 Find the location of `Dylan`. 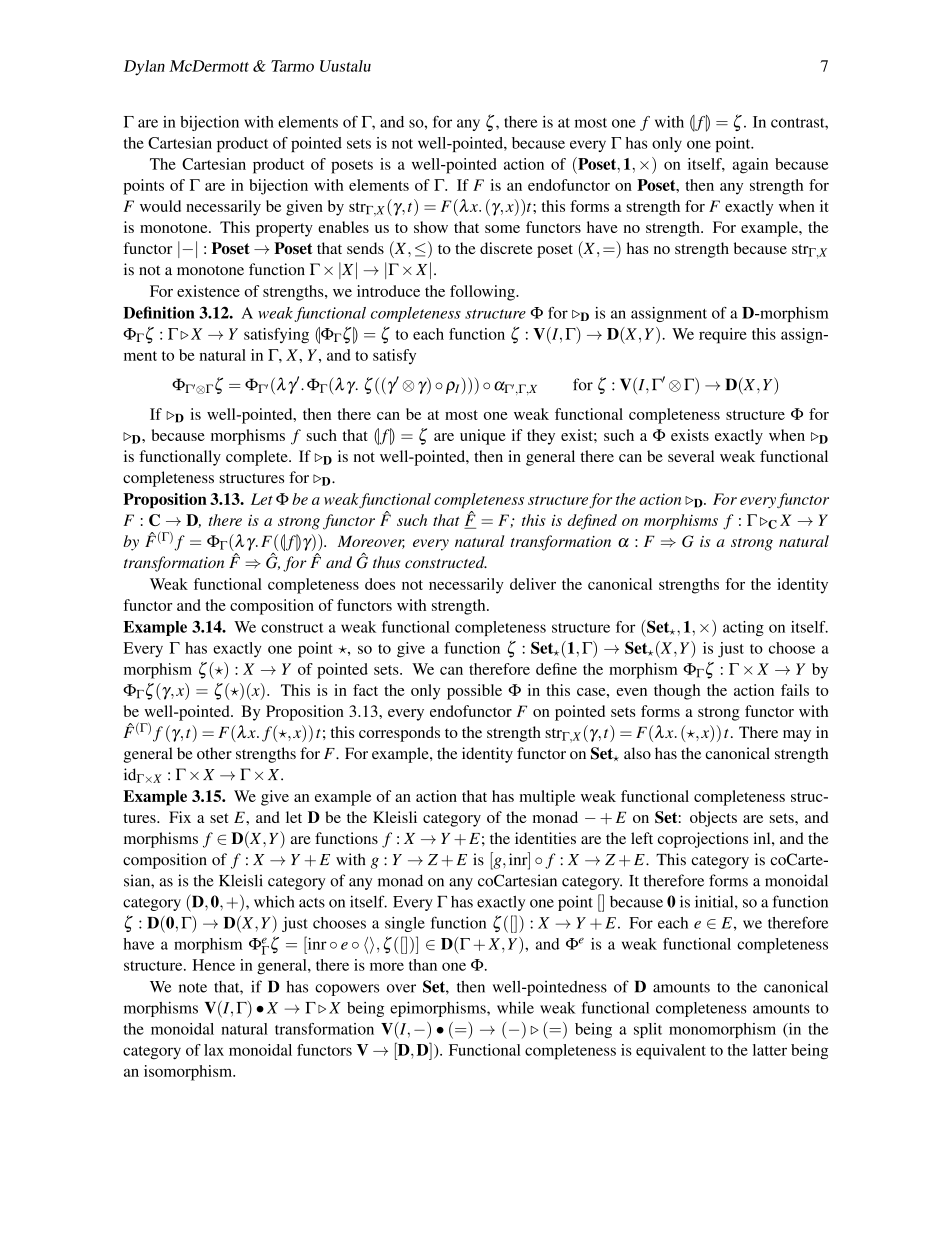

Dylan is located at coordinates (144, 68).
